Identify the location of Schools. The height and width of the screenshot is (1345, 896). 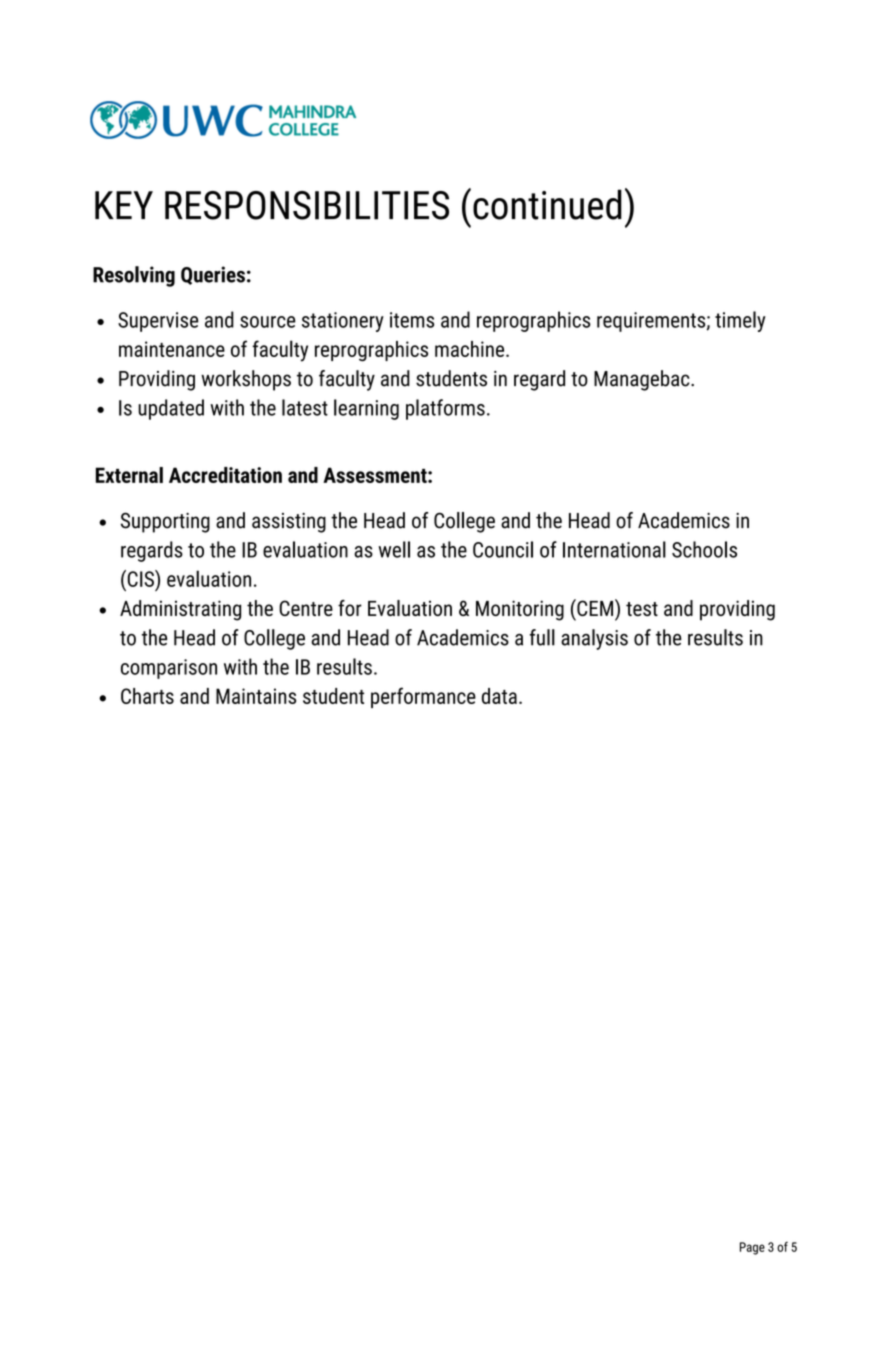
(704, 549).
